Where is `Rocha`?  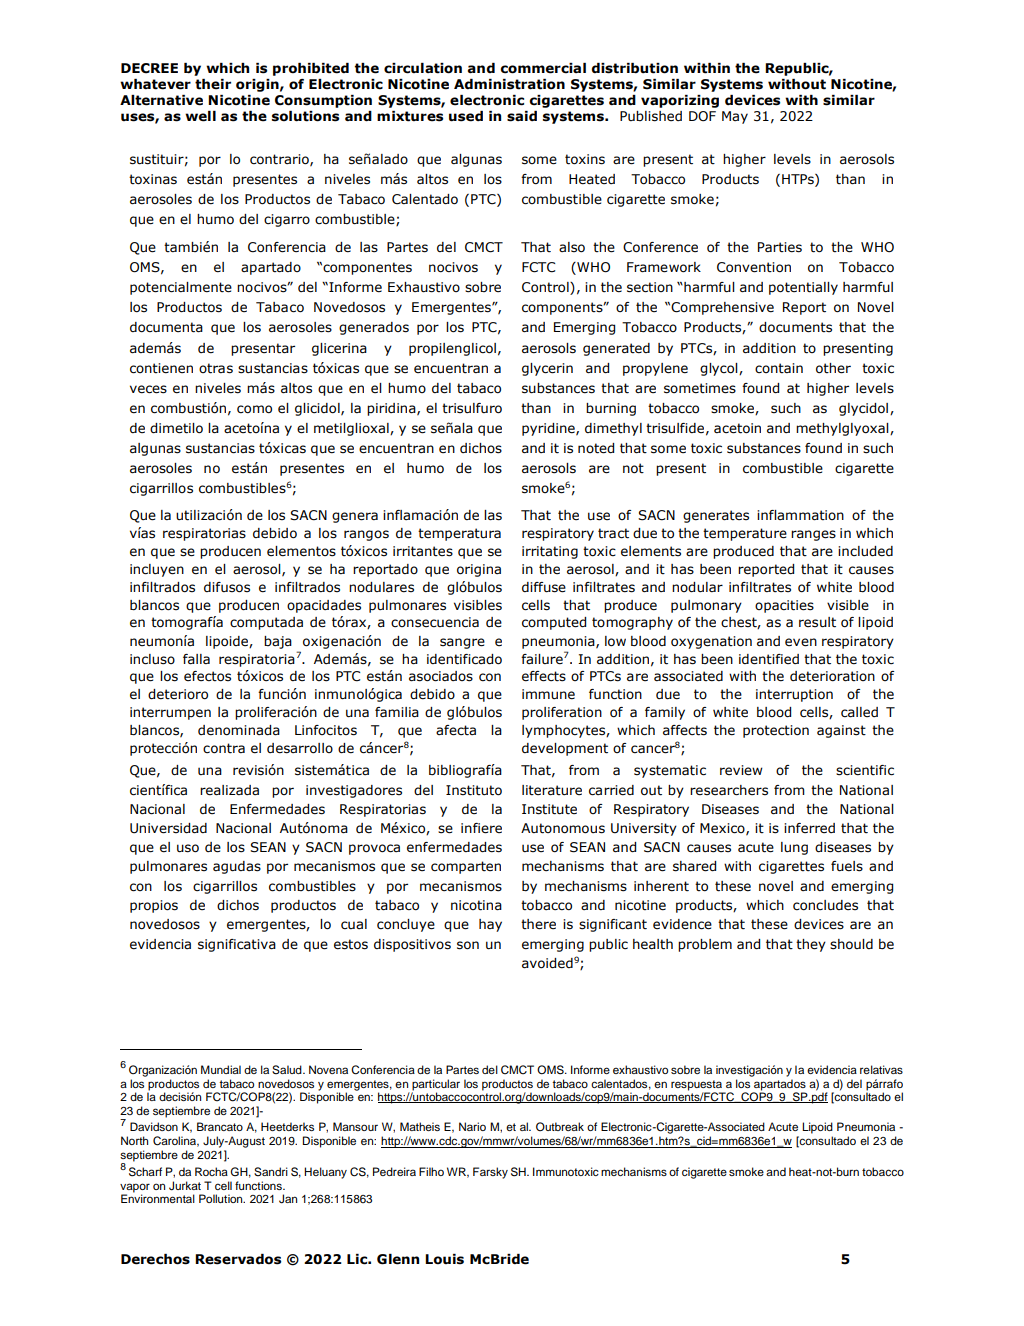
Rocha is located at coordinates (211, 1171).
